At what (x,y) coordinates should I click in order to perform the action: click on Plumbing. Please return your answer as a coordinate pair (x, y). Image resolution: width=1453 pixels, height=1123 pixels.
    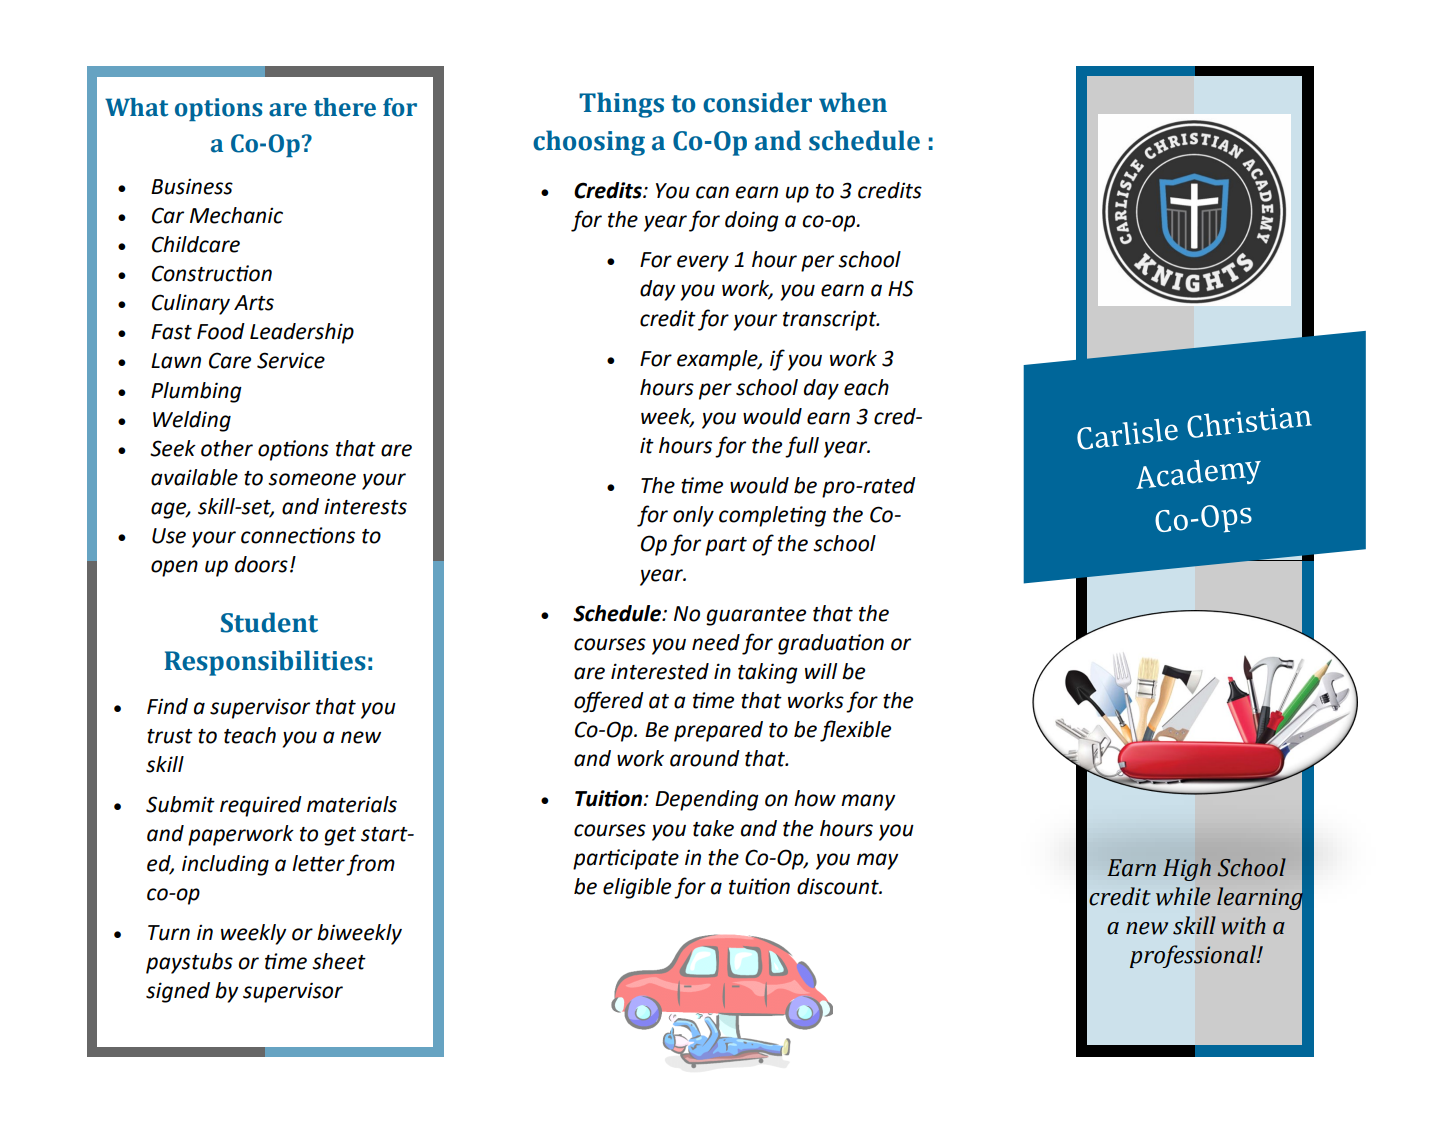
    Looking at the image, I should click on (196, 392).
